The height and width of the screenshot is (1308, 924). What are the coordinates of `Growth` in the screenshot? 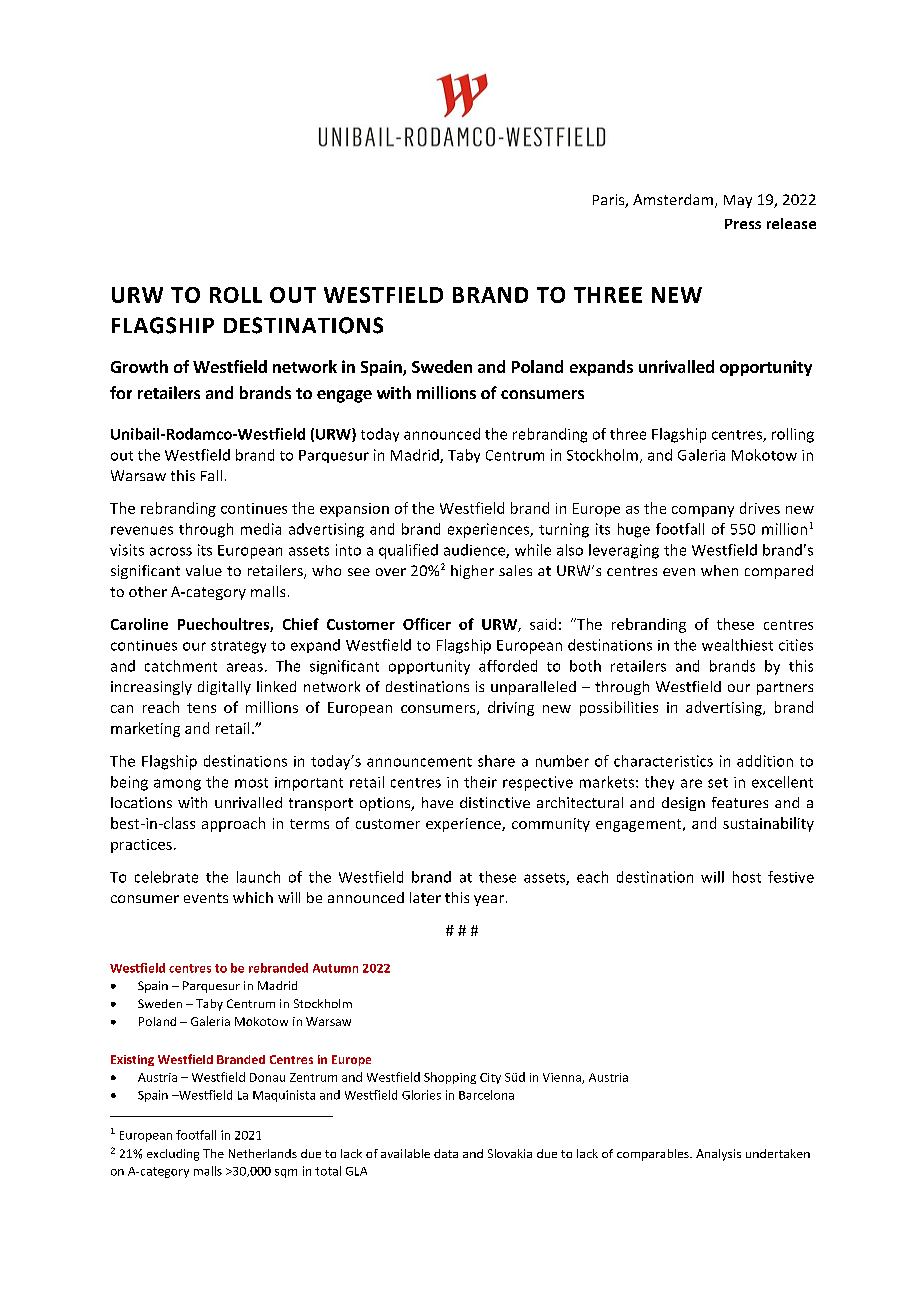 It's located at (139, 366).
